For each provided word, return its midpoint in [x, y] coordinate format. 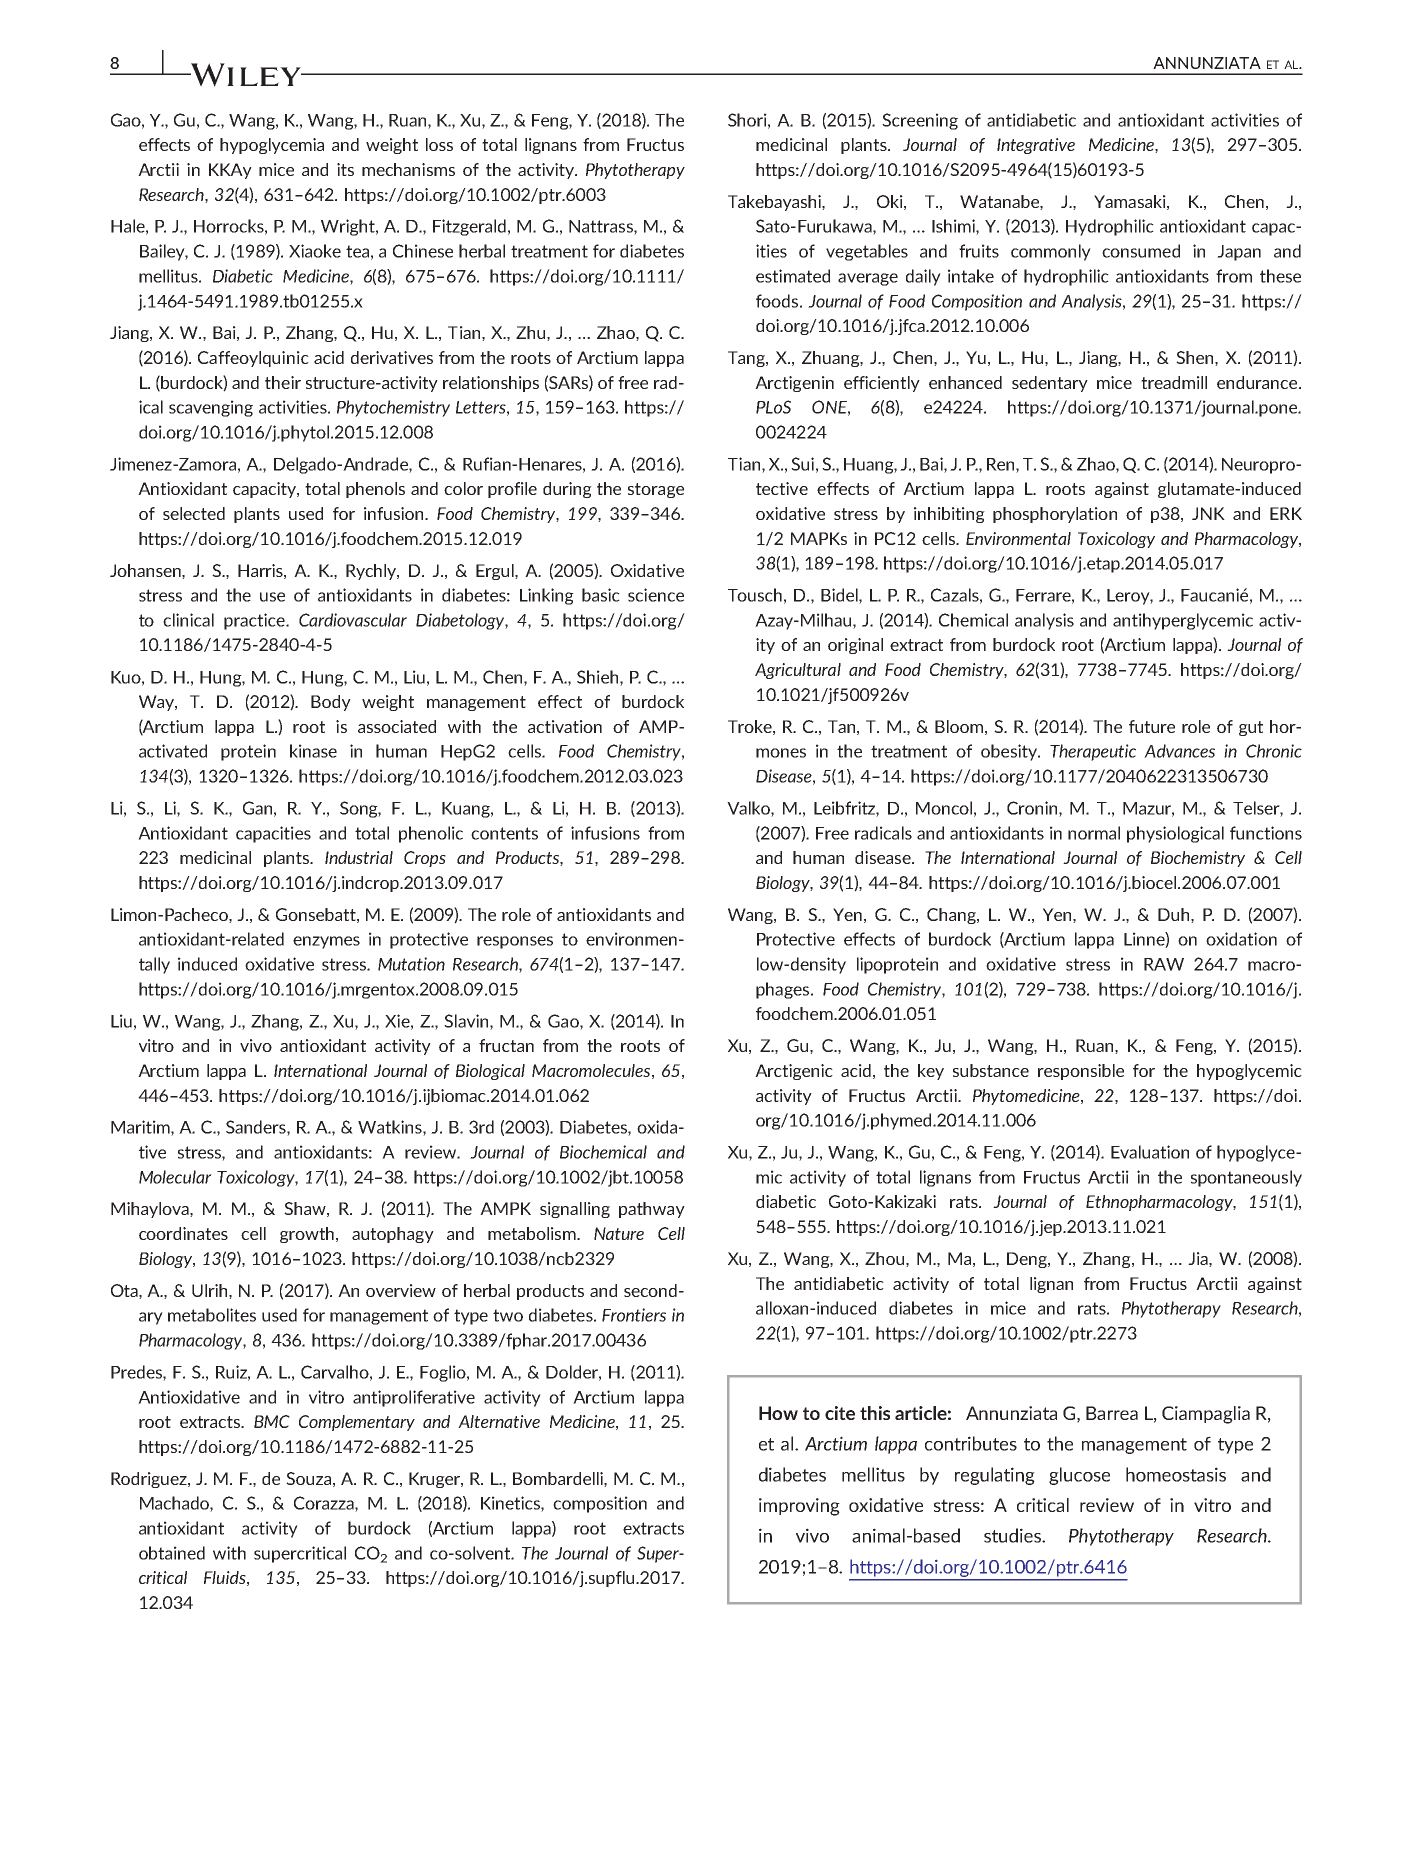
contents [504, 833]
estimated [793, 276]
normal [1094, 833]
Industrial [359, 857]
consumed [1141, 251]
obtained [172, 1553]
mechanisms [408, 169]
